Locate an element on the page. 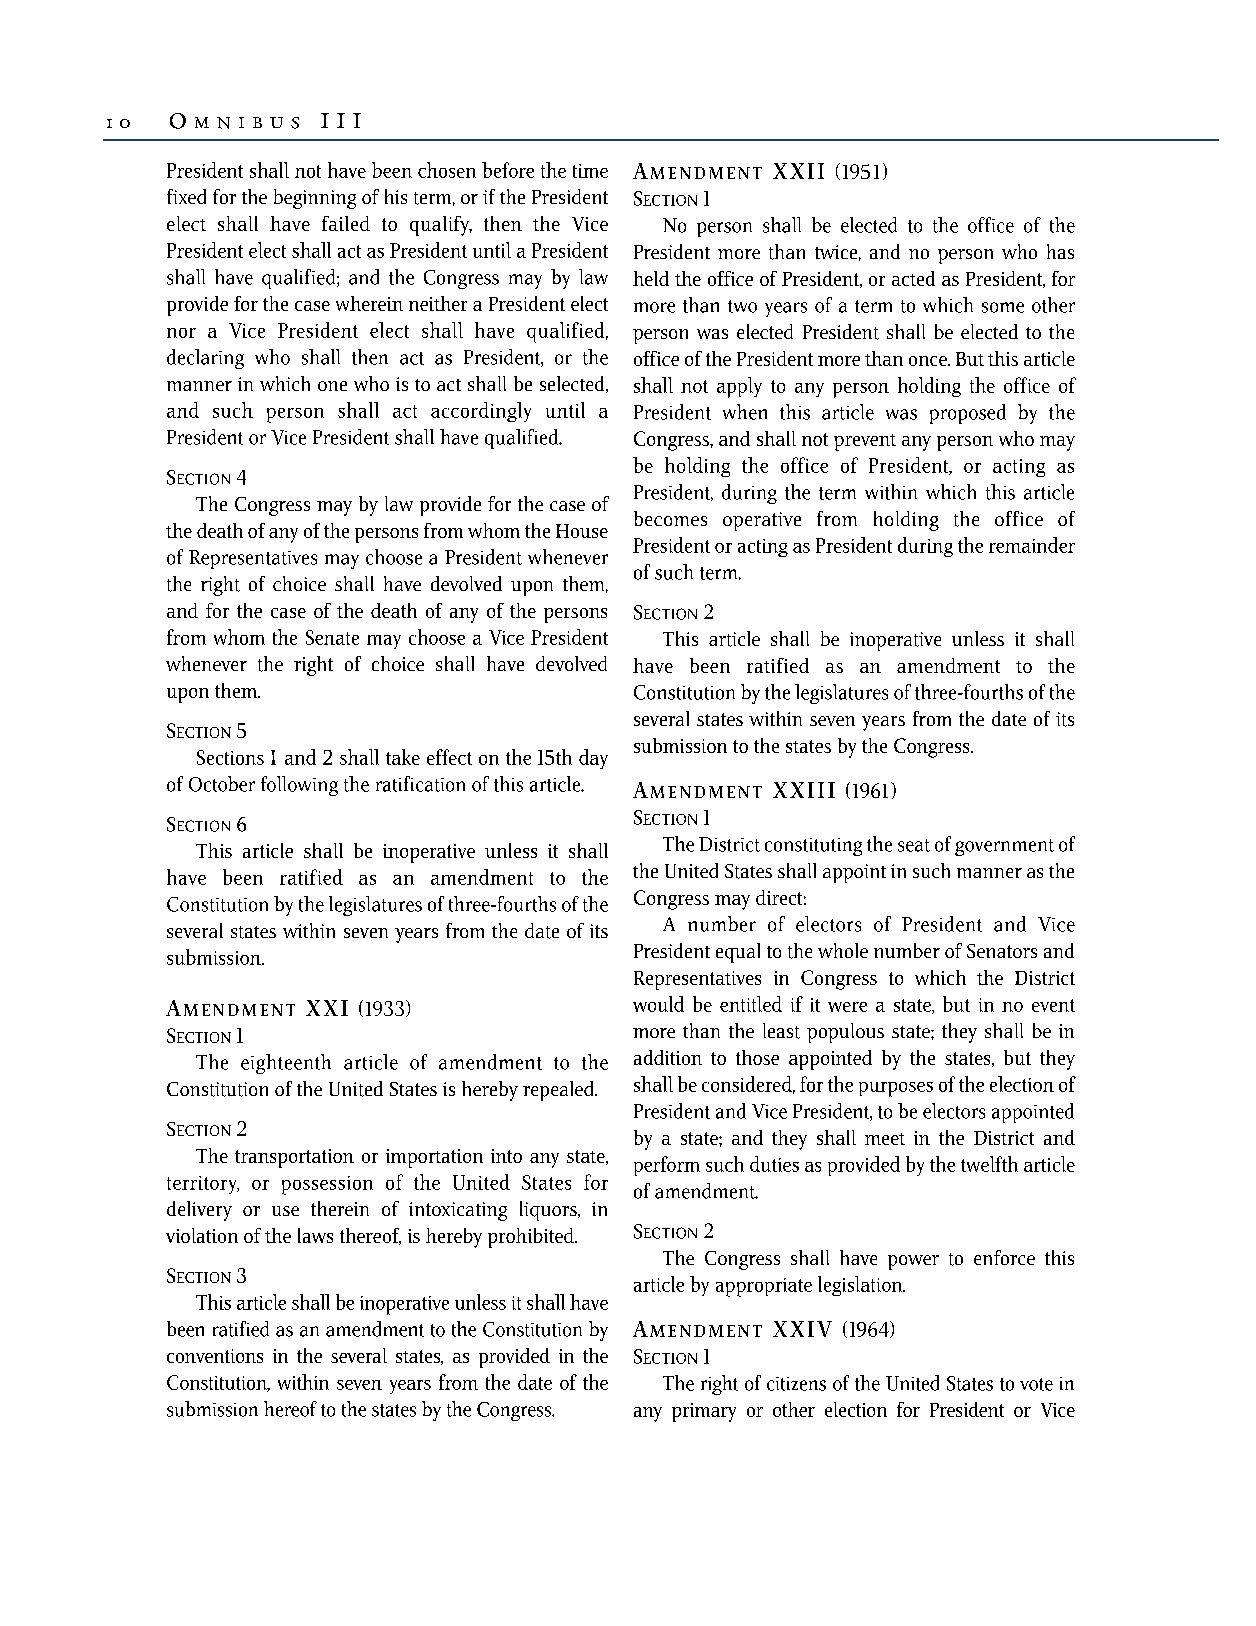  day is located at coordinates (593, 759).
